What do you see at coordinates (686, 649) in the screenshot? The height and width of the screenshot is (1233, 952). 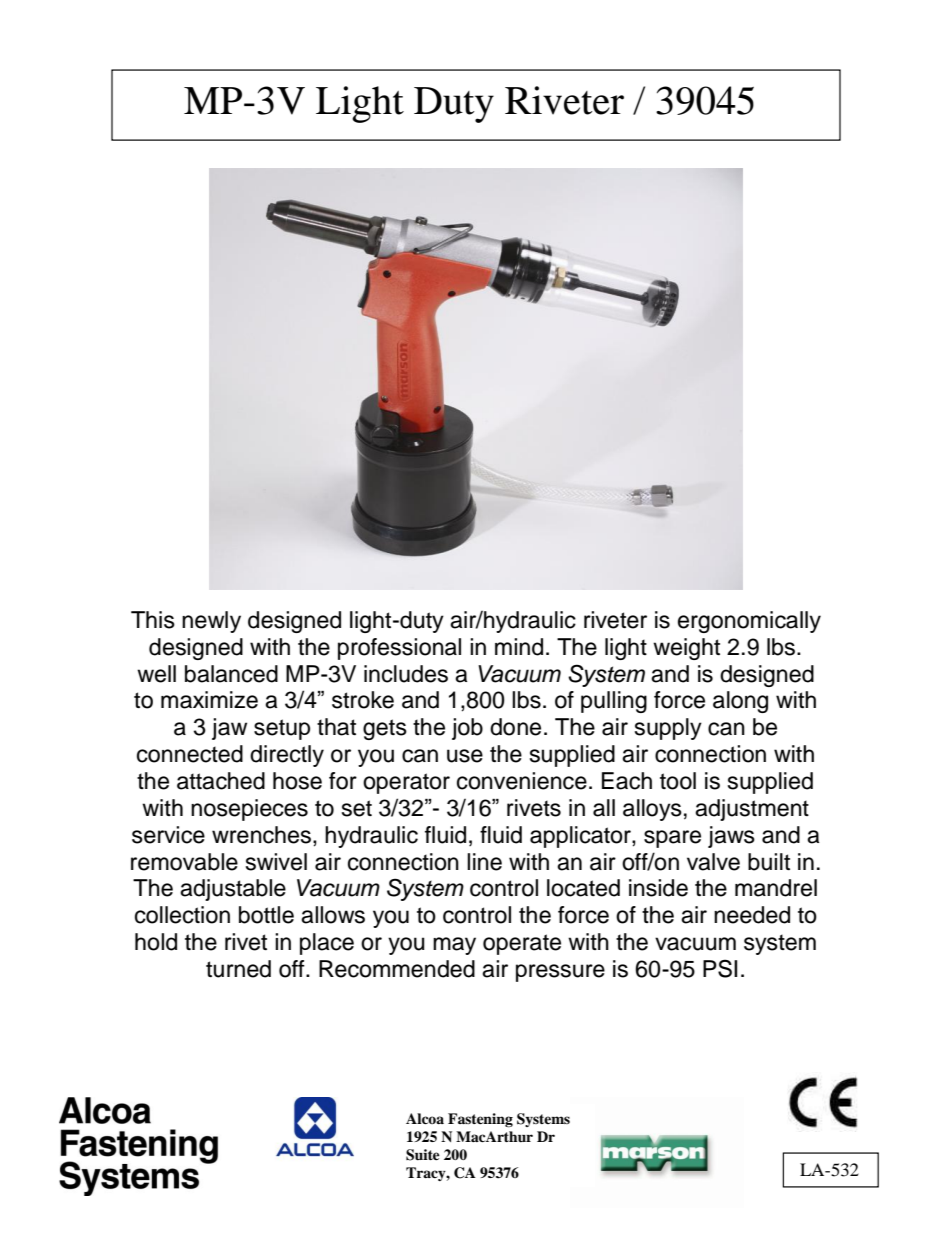 I see `weight` at bounding box center [686, 649].
